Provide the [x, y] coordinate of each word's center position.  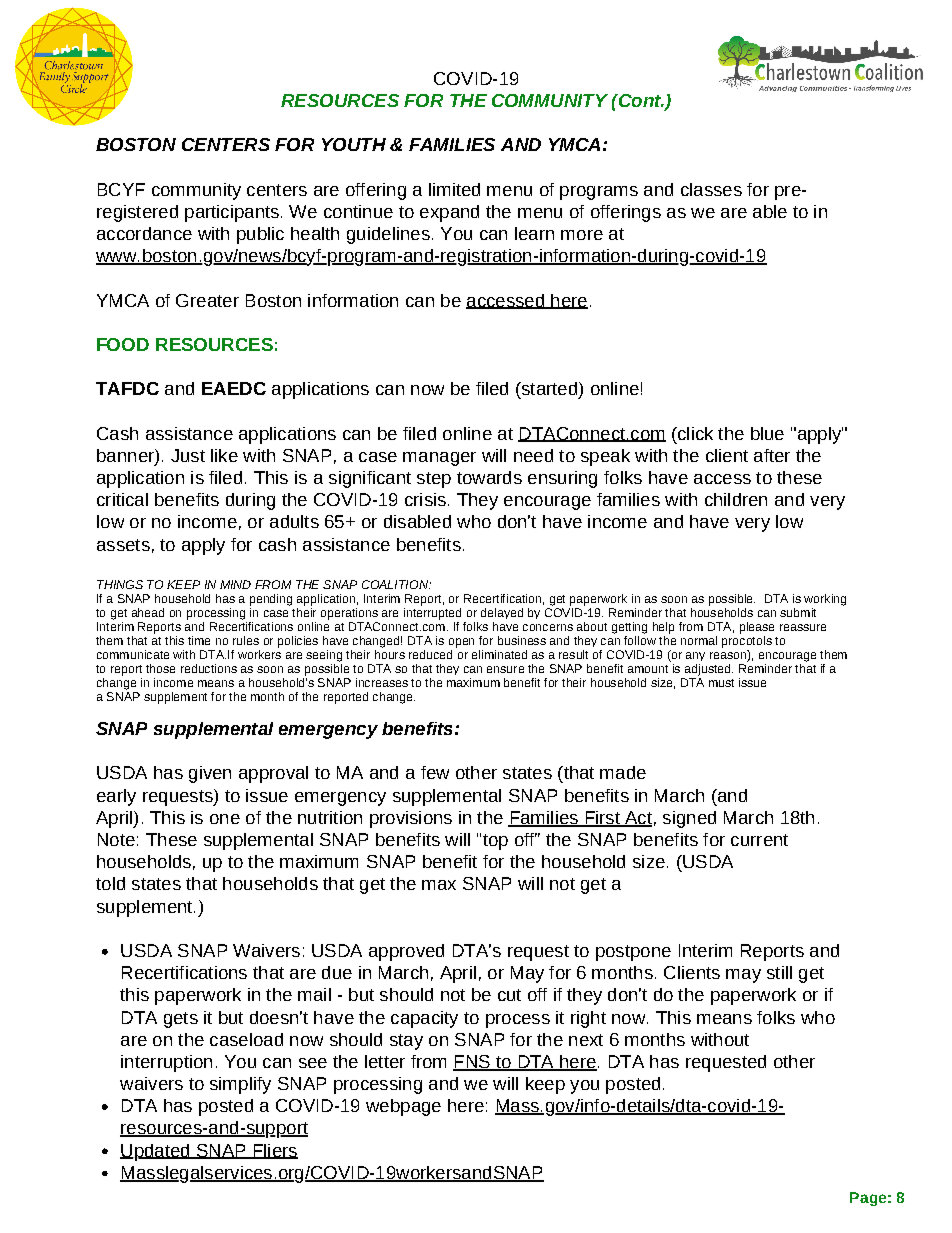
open [461, 643]
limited [454, 189]
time [199, 640]
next [586, 1040]
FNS [472, 1063]
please [757, 628]
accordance [144, 233]
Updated [156, 1152]
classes [711, 189]
